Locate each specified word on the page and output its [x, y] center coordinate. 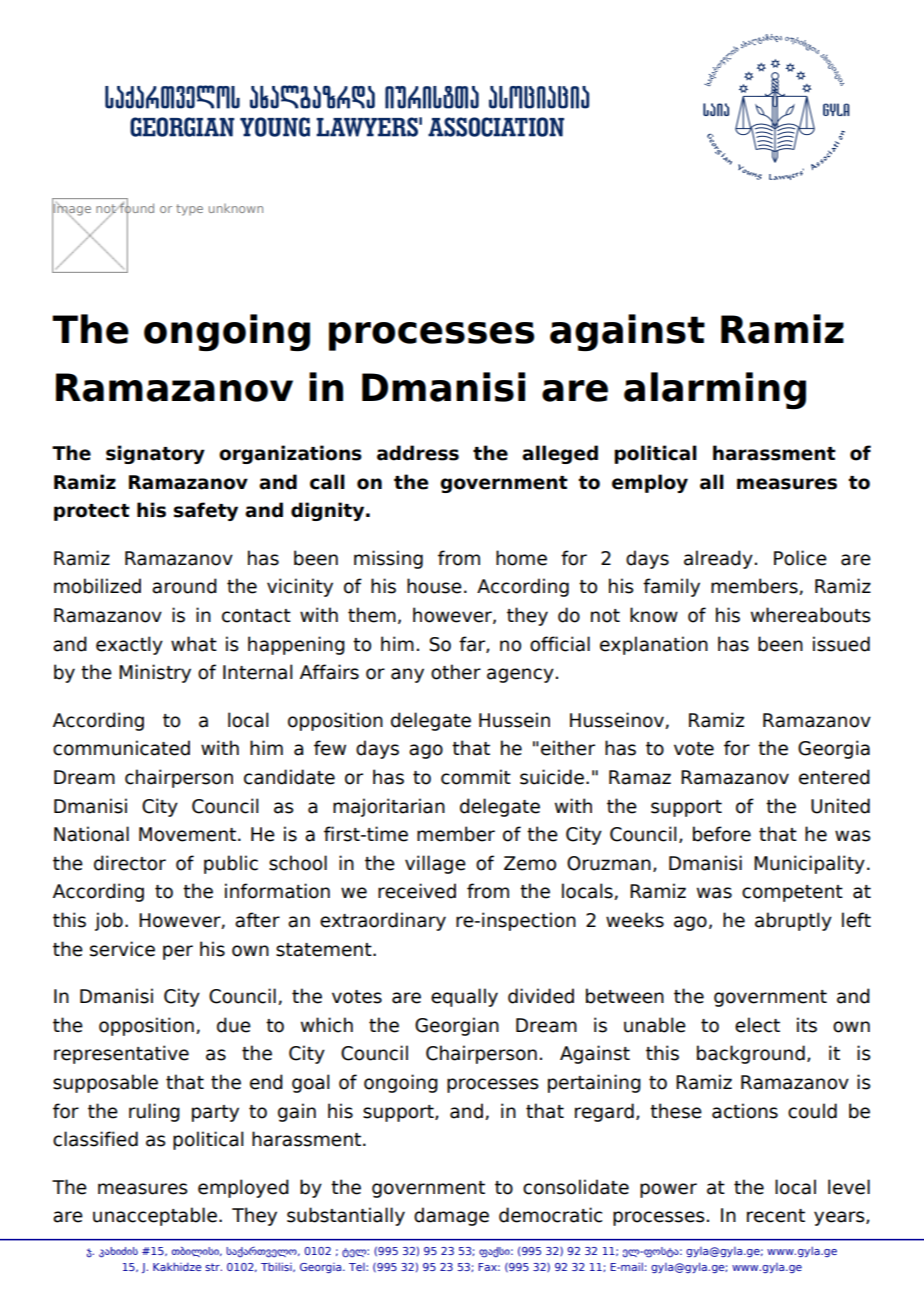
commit [476, 777]
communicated [121, 748]
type [189, 210]
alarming [715, 390]
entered [834, 777]
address [418, 453]
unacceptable [155, 1216]
